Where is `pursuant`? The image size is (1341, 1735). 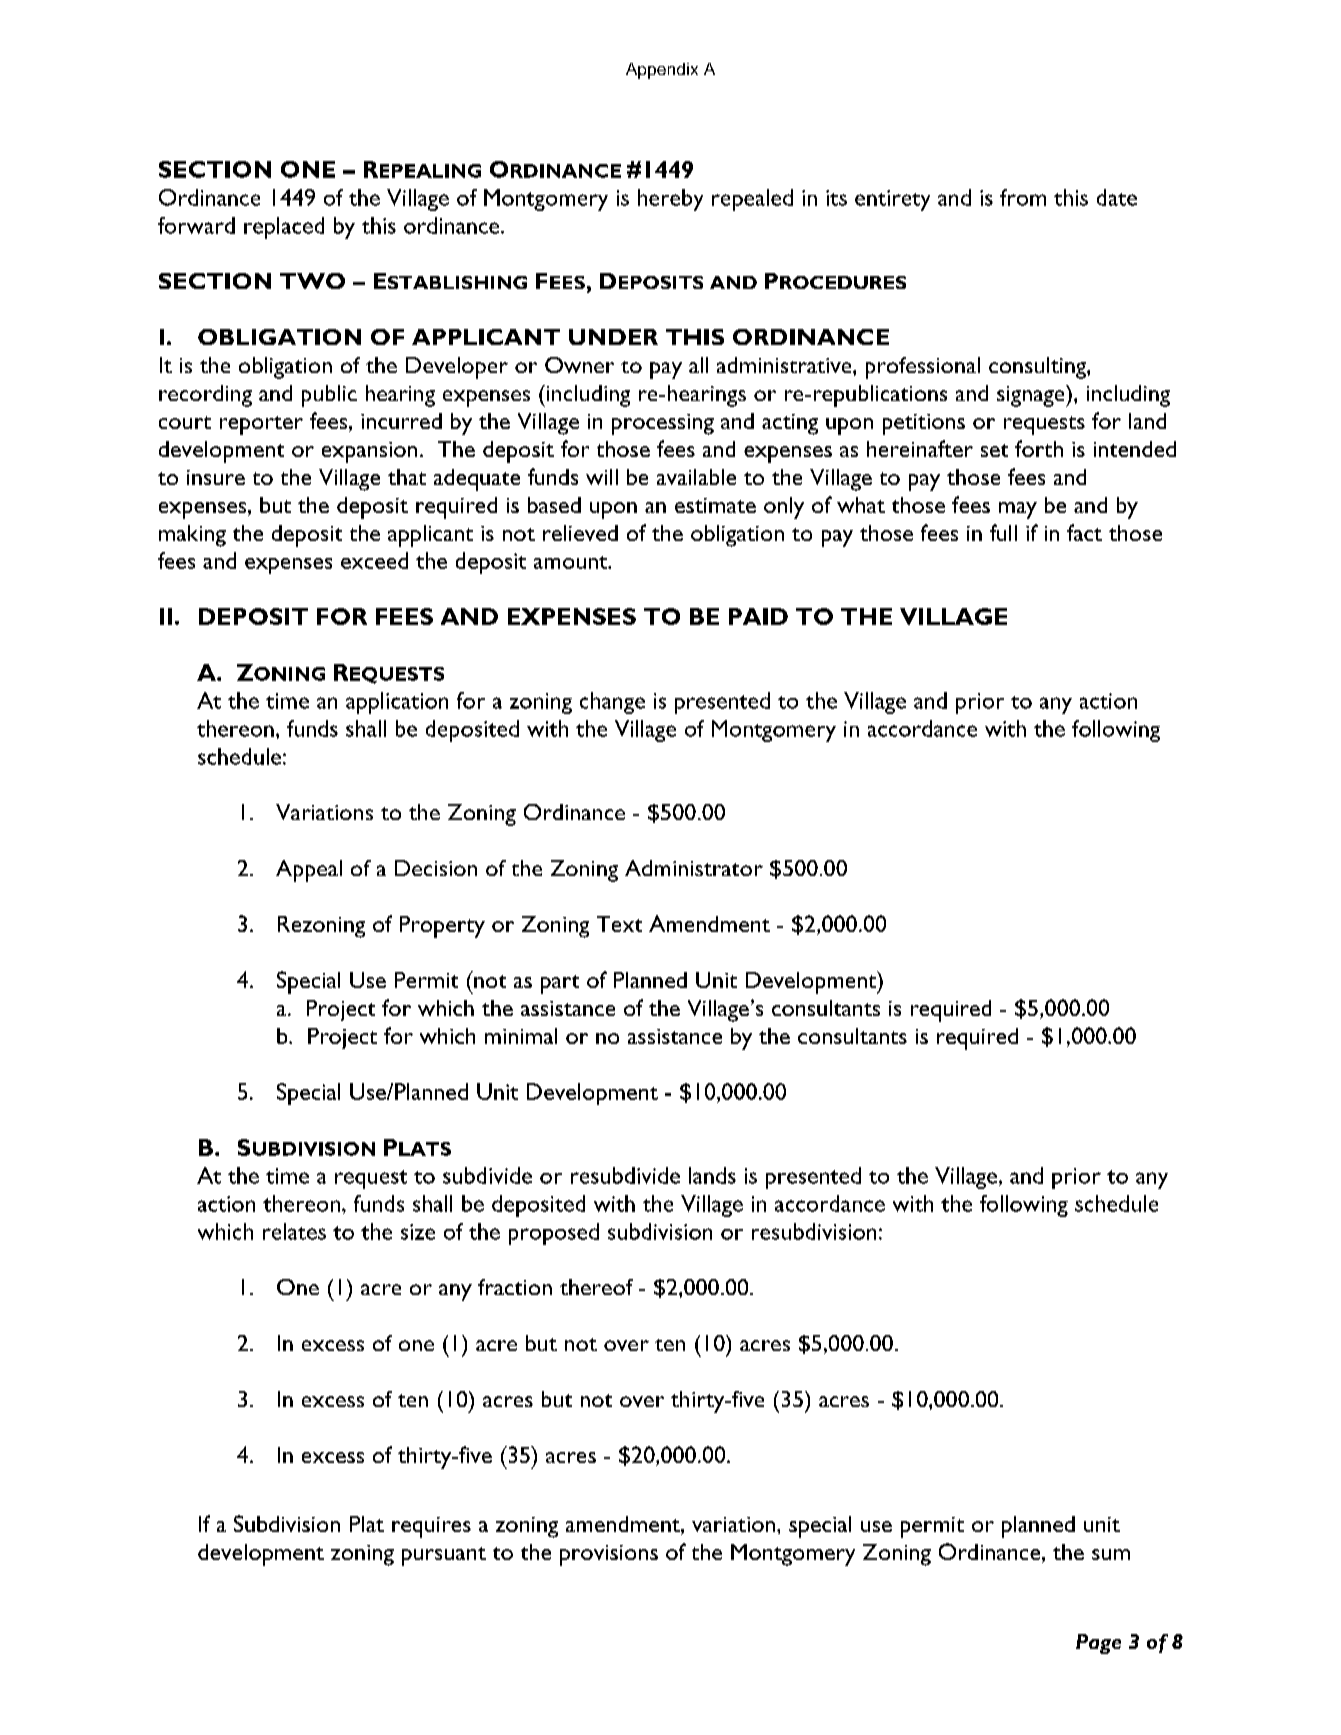 pursuant is located at coordinates (444, 1556).
